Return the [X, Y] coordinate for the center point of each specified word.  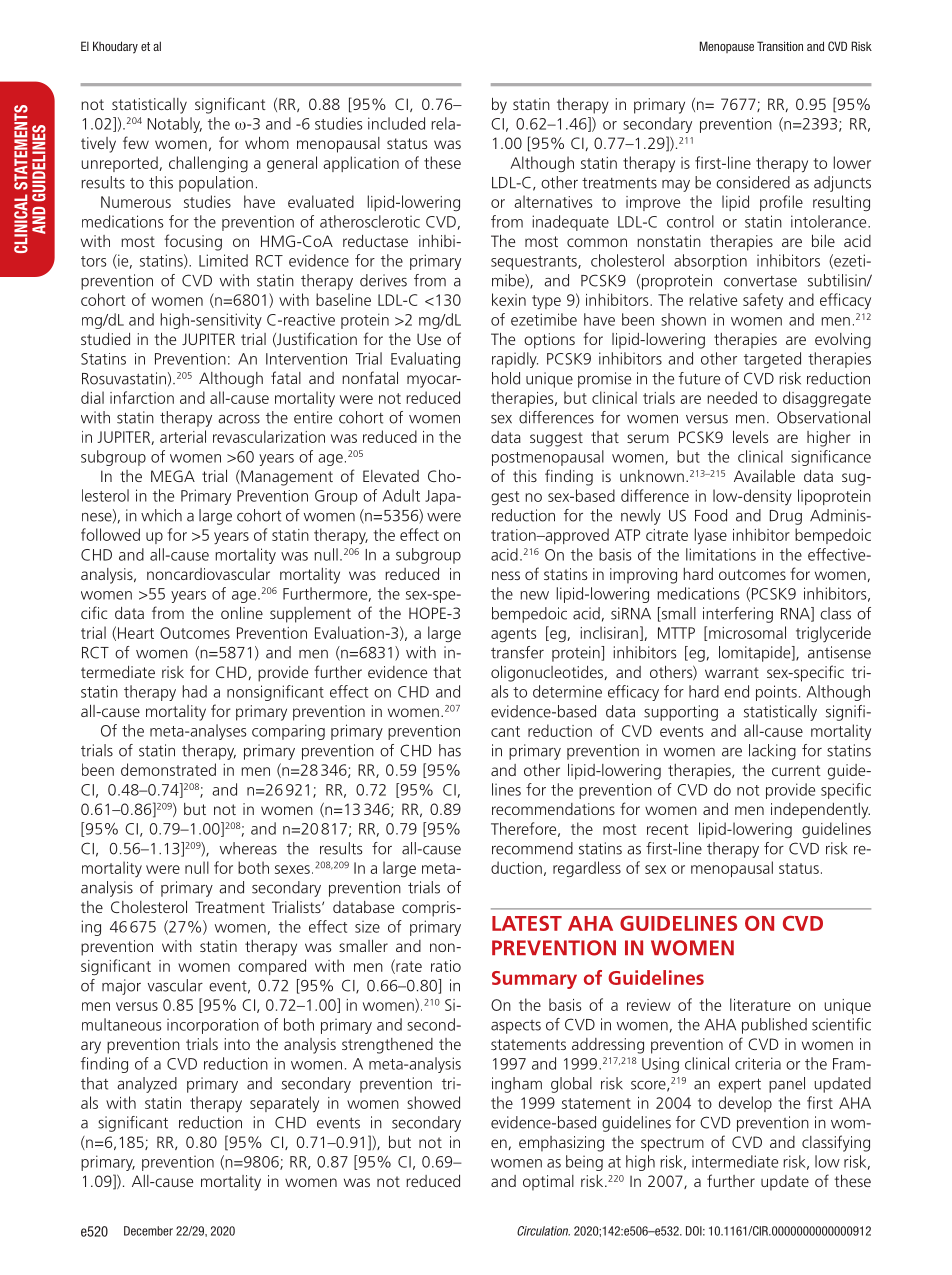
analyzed [147, 1085]
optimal [548, 1183]
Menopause [727, 47]
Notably [174, 125]
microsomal [747, 632]
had [195, 691]
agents [514, 635]
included [396, 123]
